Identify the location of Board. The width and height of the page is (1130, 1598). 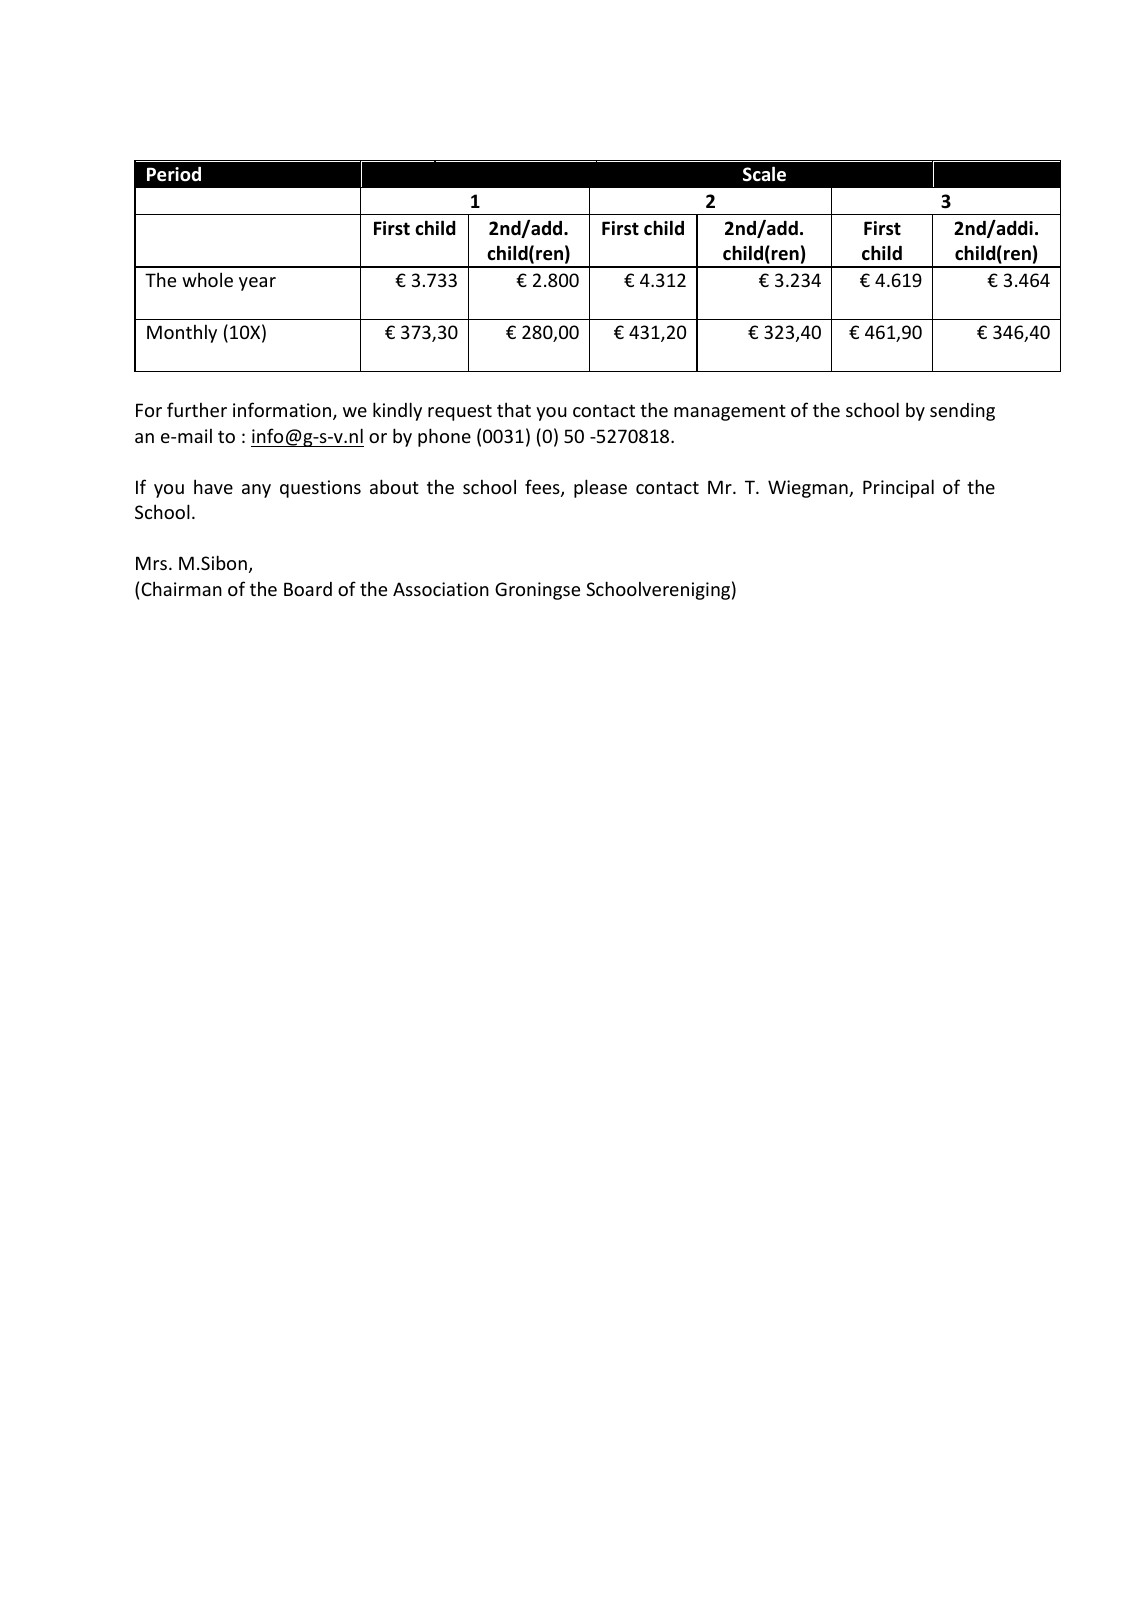
(308, 589).
